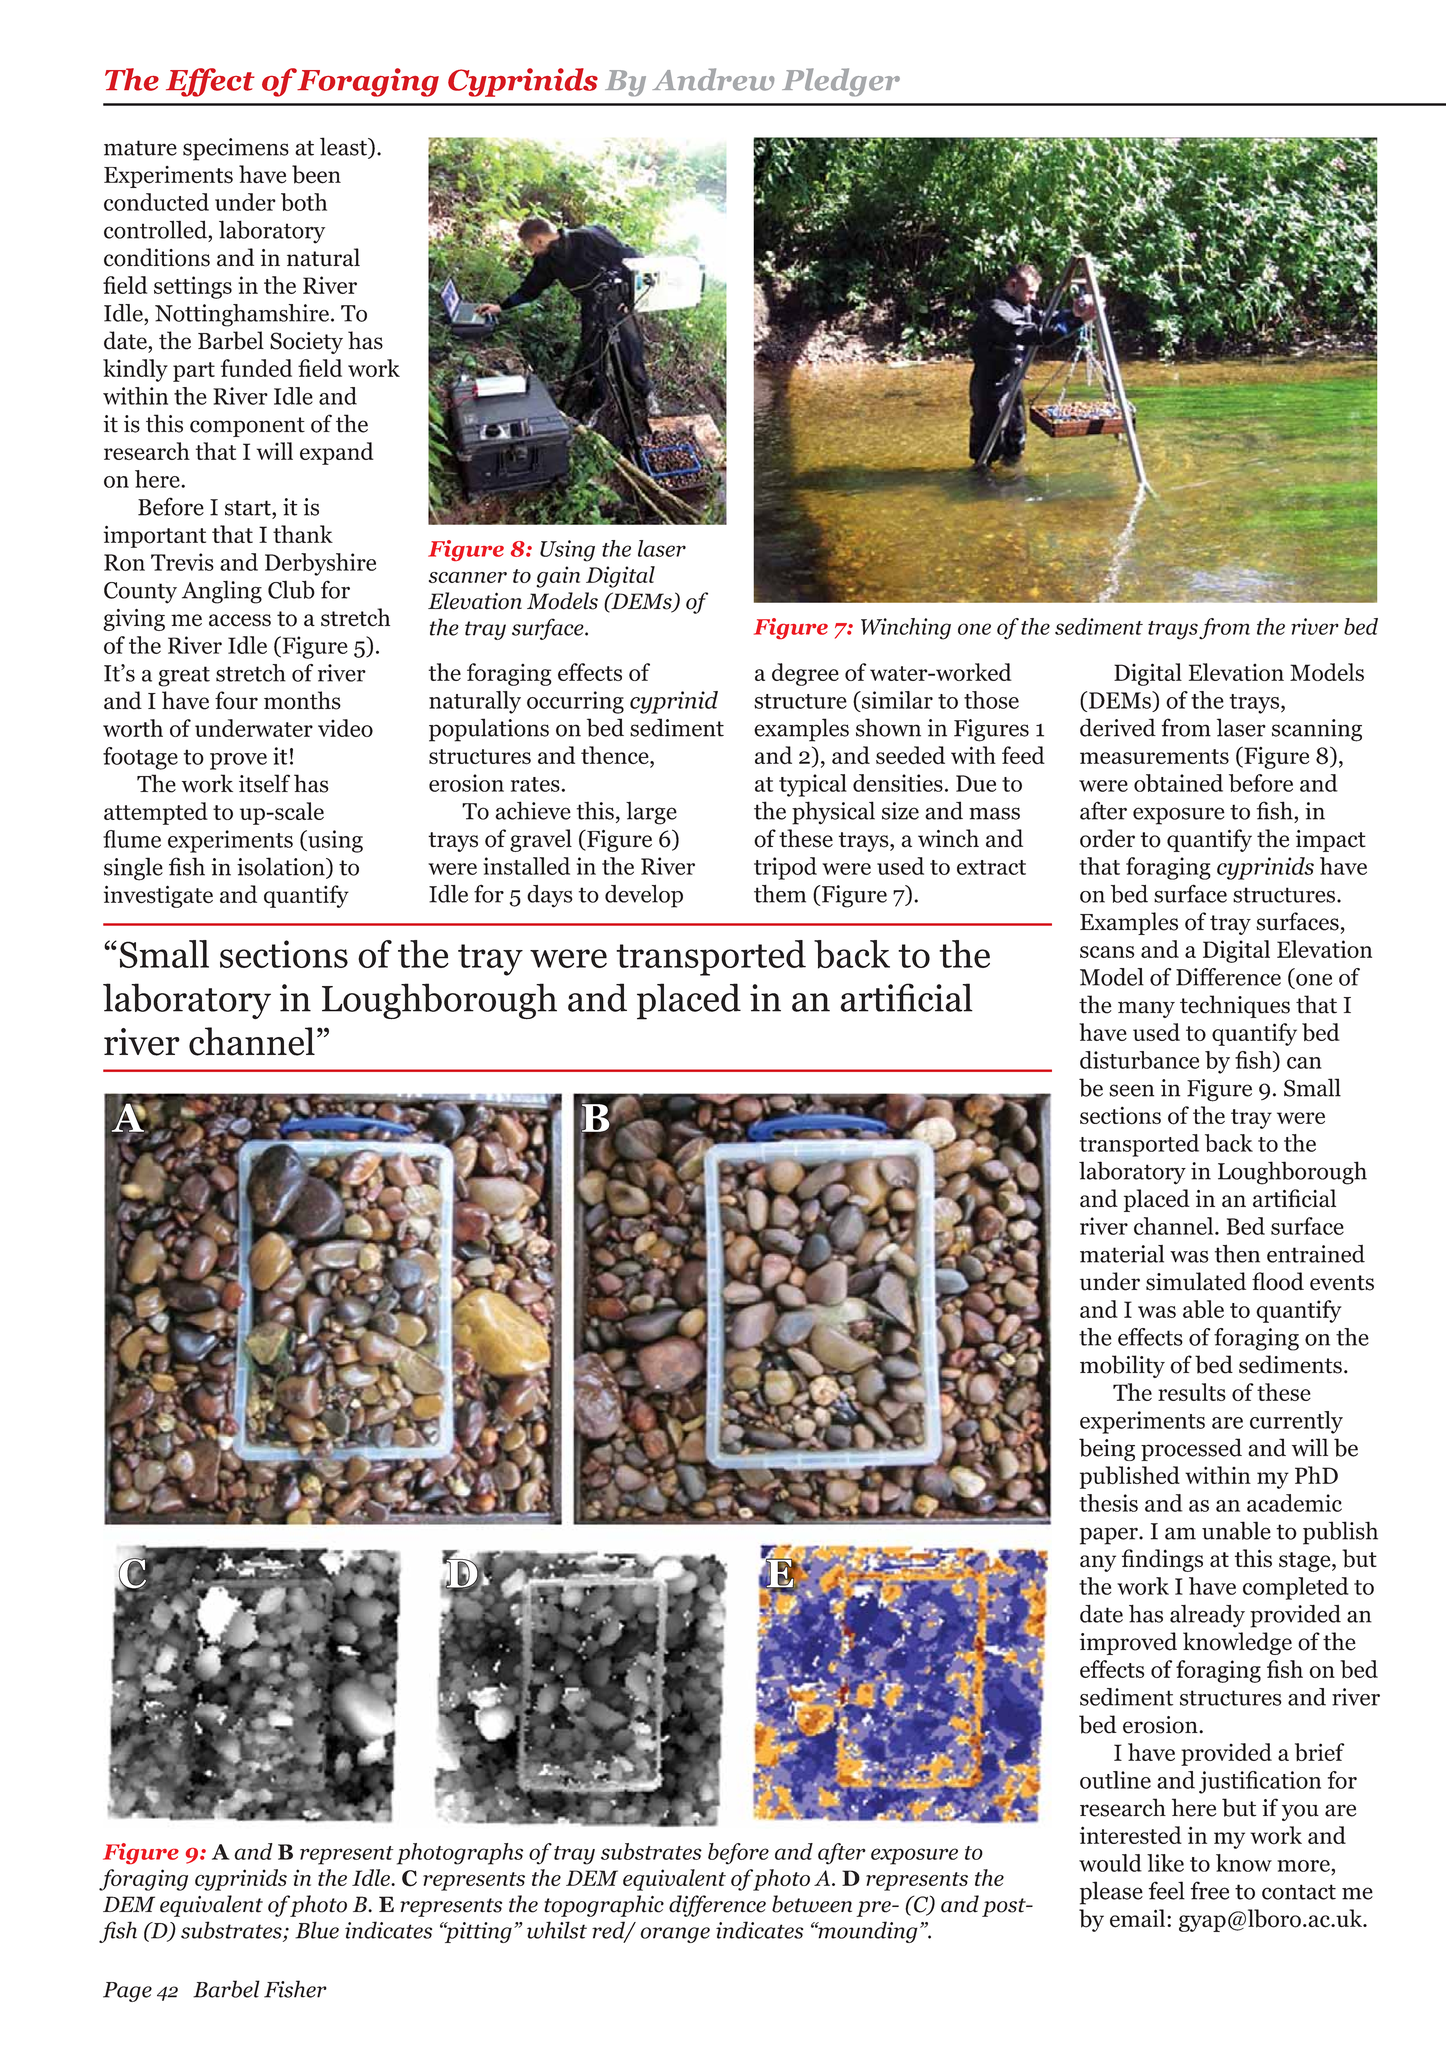 This screenshot has height=2045, width=1446. Describe the element at coordinates (317, 1930) in the screenshot. I see `Blue` at that location.
